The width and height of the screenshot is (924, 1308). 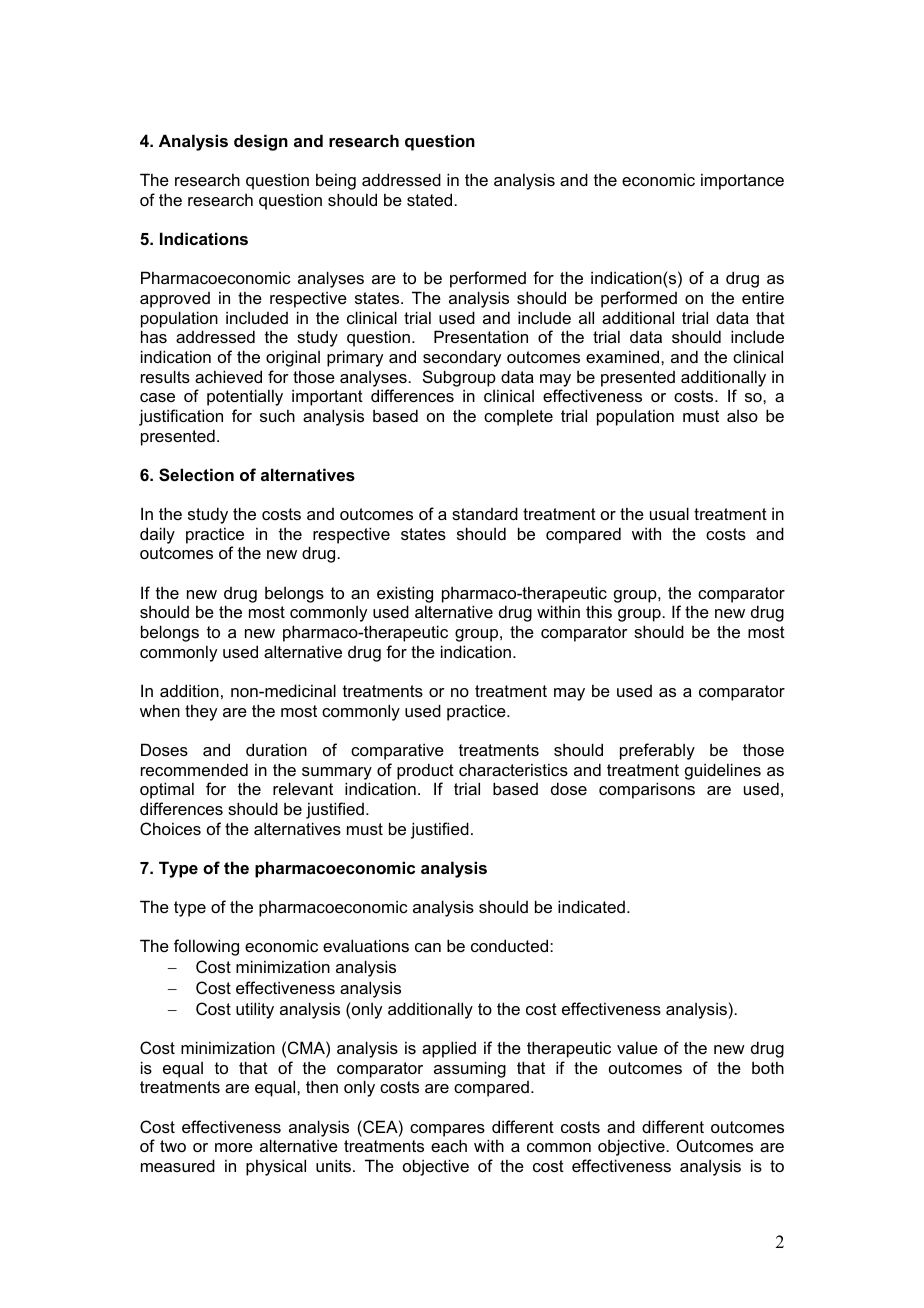 I want to click on more, so click(x=234, y=1147).
